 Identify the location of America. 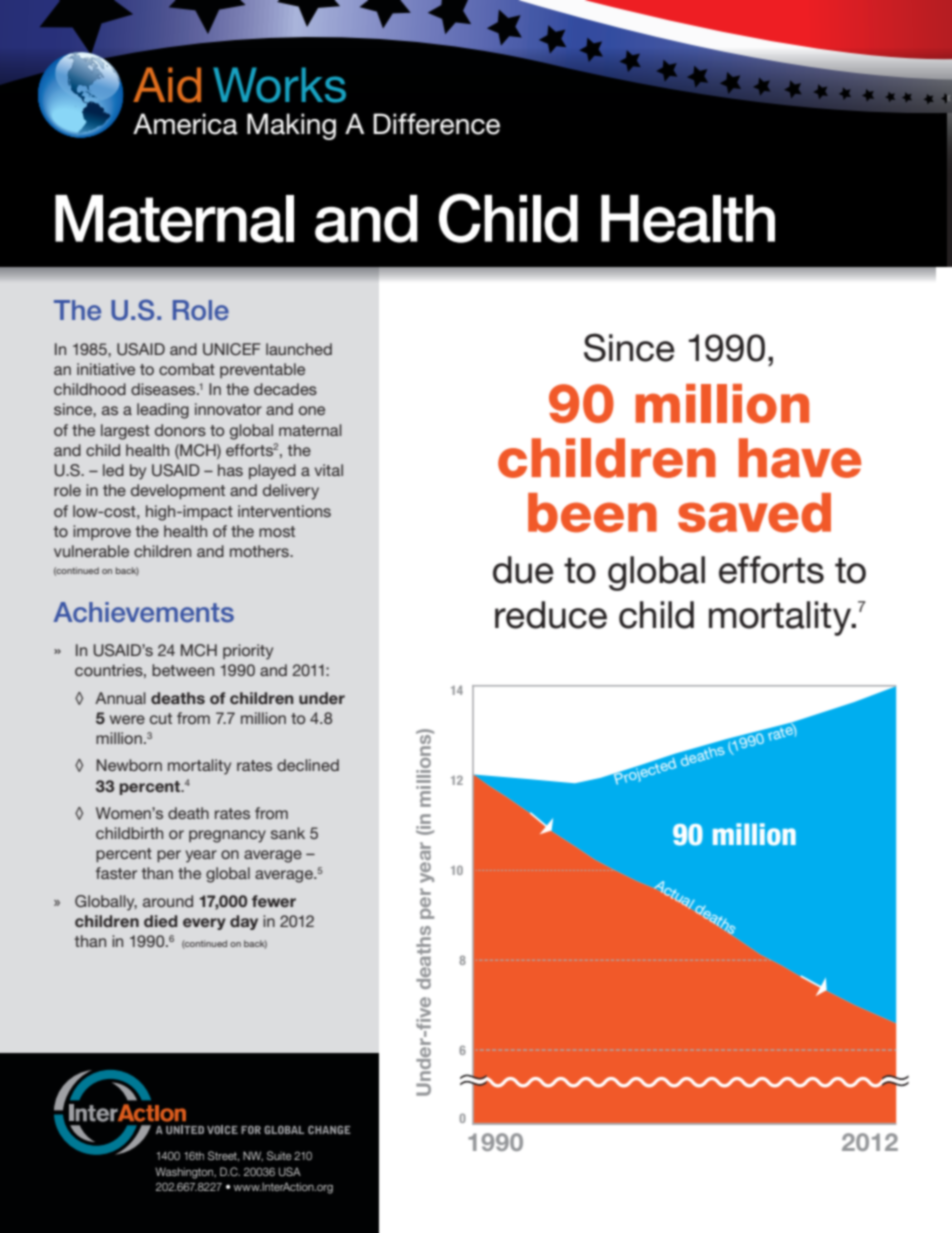
(185, 124).
